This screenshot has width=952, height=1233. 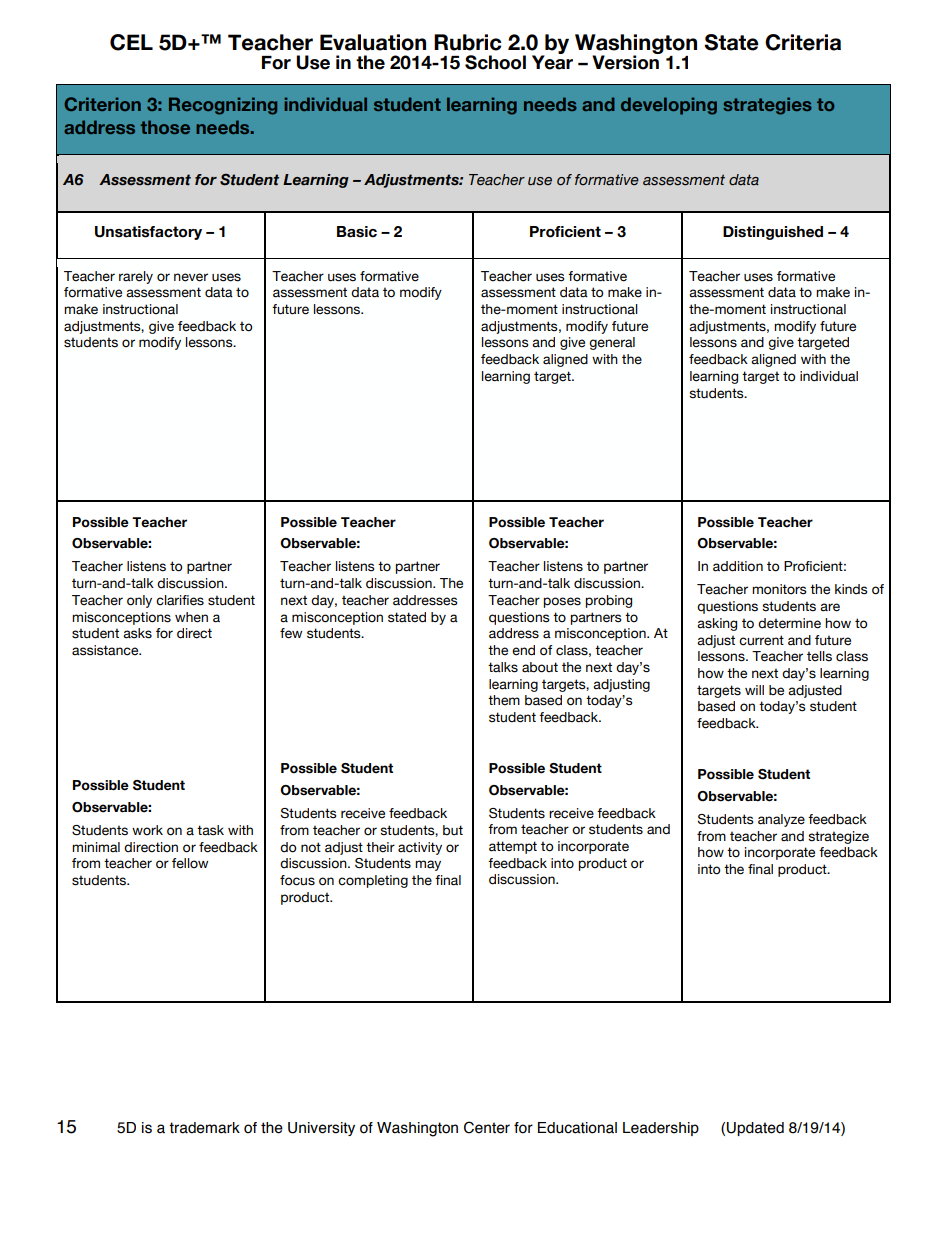 I want to click on strategies, so click(x=767, y=106).
